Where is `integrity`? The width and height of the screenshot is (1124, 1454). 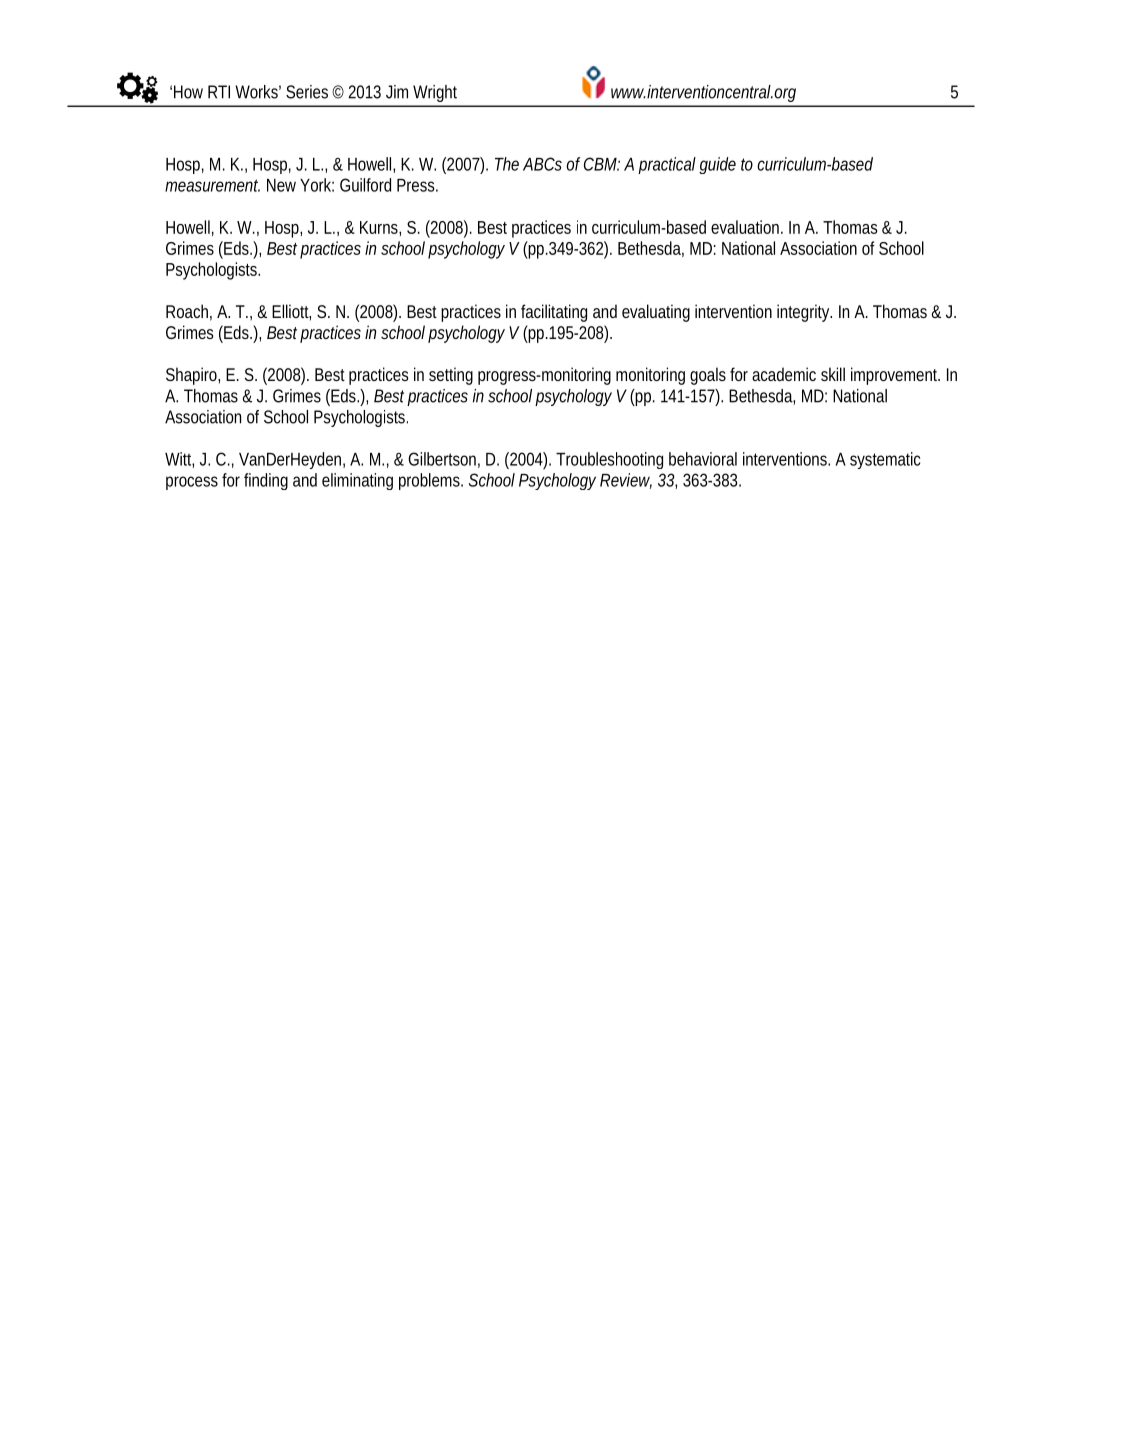 integrity is located at coordinates (804, 313).
